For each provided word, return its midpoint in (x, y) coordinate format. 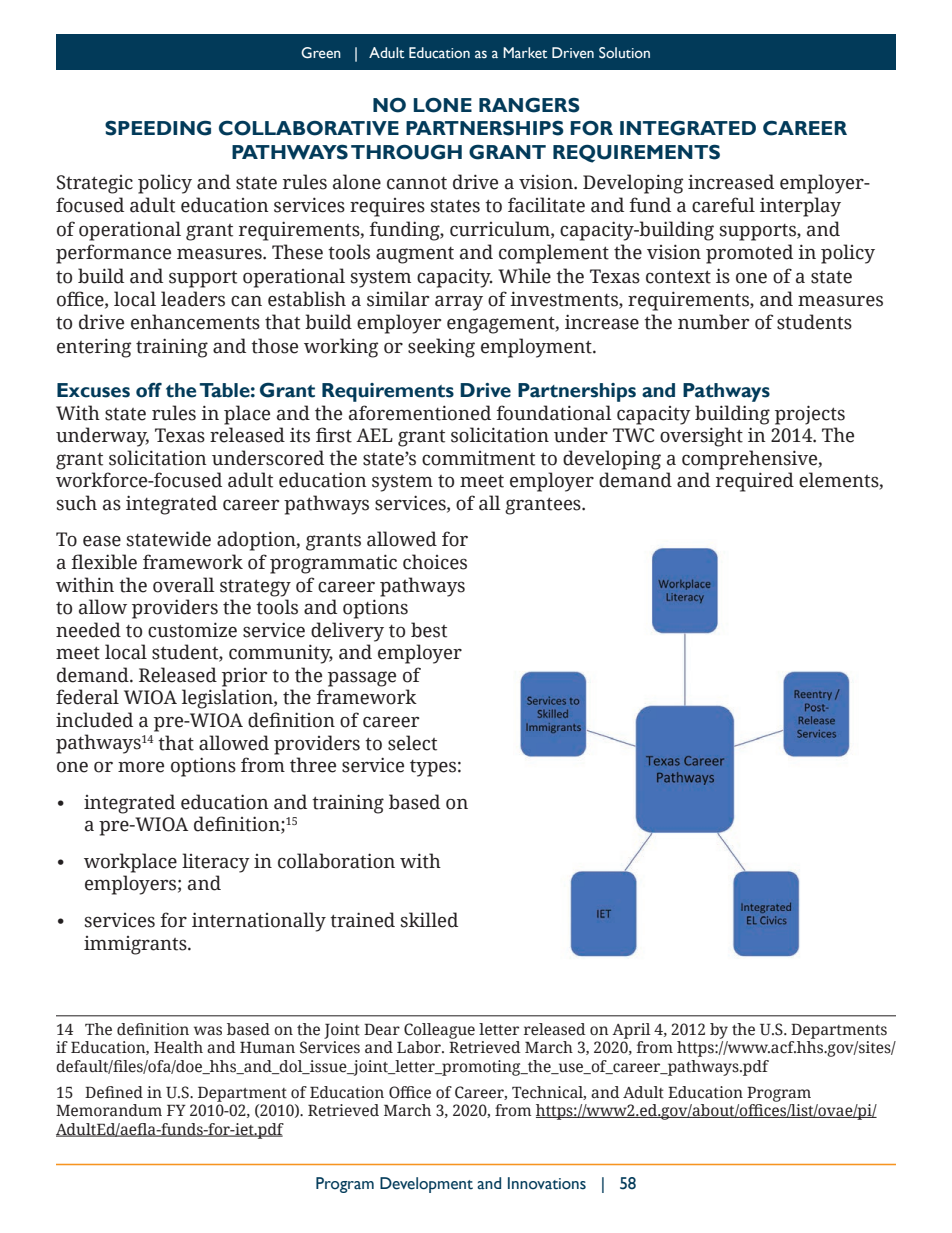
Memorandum (109, 1110)
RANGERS (529, 105)
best (429, 630)
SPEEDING (158, 128)
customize (192, 630)
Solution (624, 53)
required (755, 482)
